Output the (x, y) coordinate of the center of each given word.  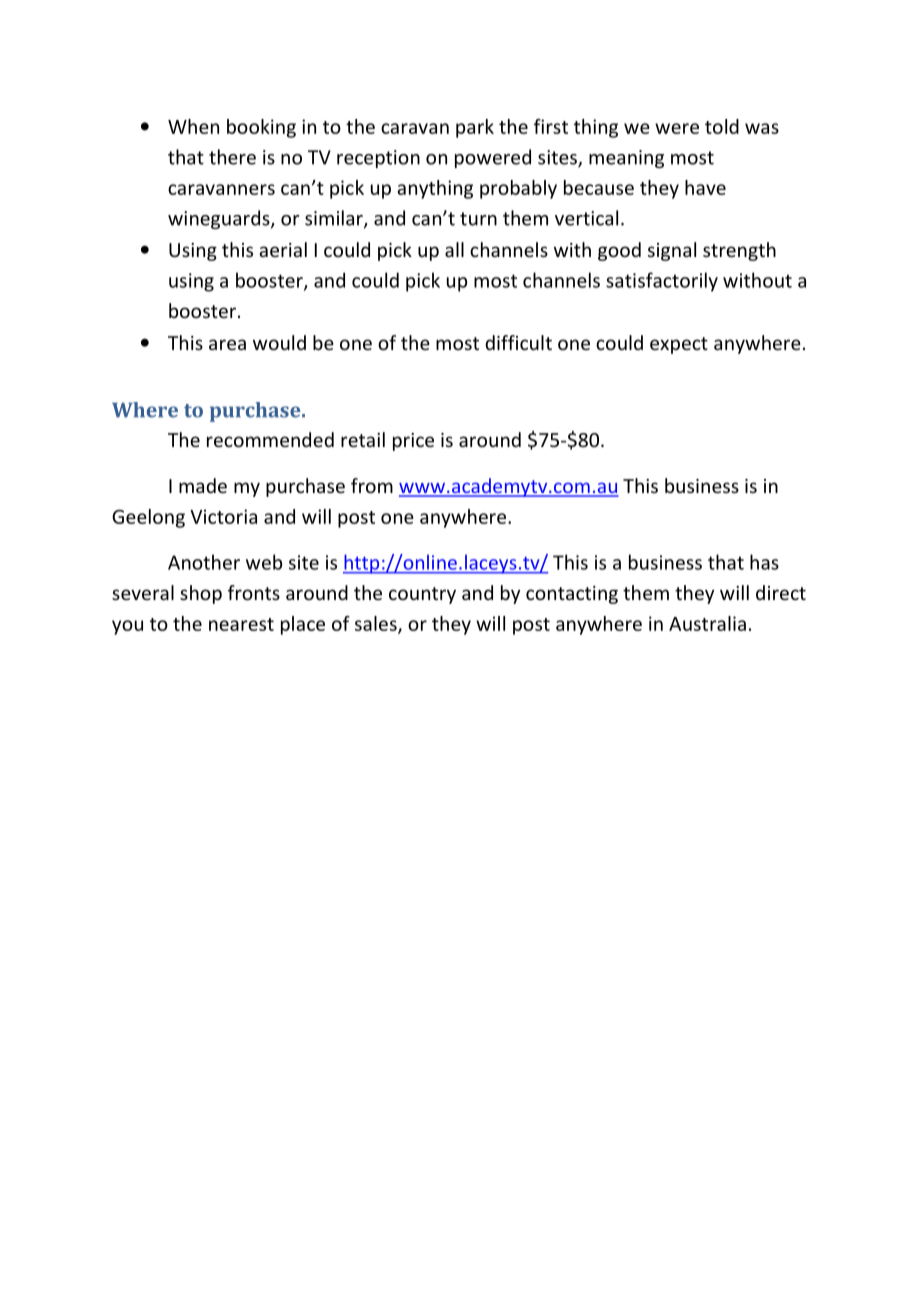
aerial (283, 249)
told (722, 126)
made (203, 485)
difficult (518, 342)
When (193, 126)
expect (679, 345)
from (372, 485)
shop (201, 594)
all (454, 249)
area (227, 344)
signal (672, 251)
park (475, 128)
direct (781, 592)
